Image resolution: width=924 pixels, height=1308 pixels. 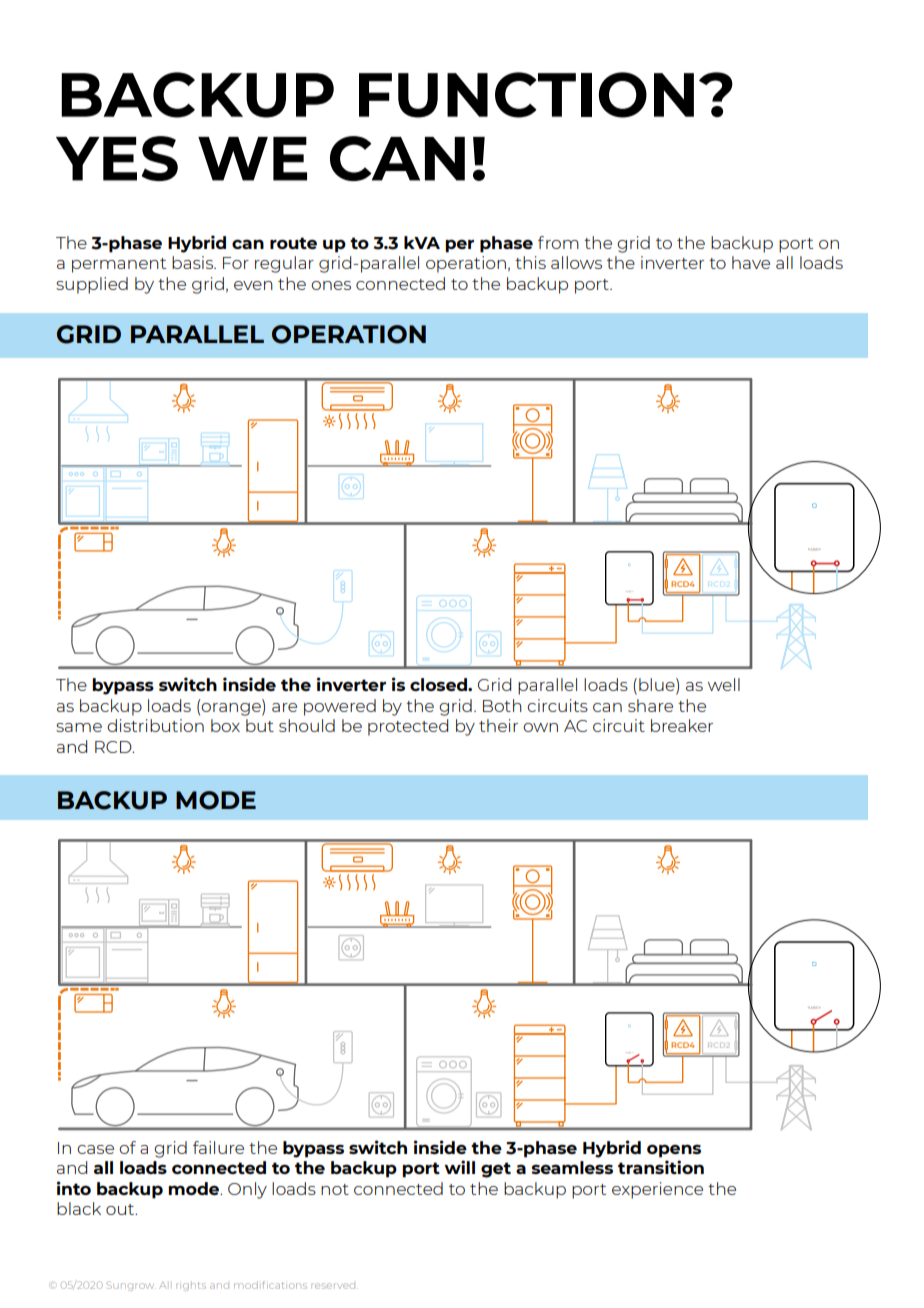 I want to click on failure, so click(x=218, y=1147).
